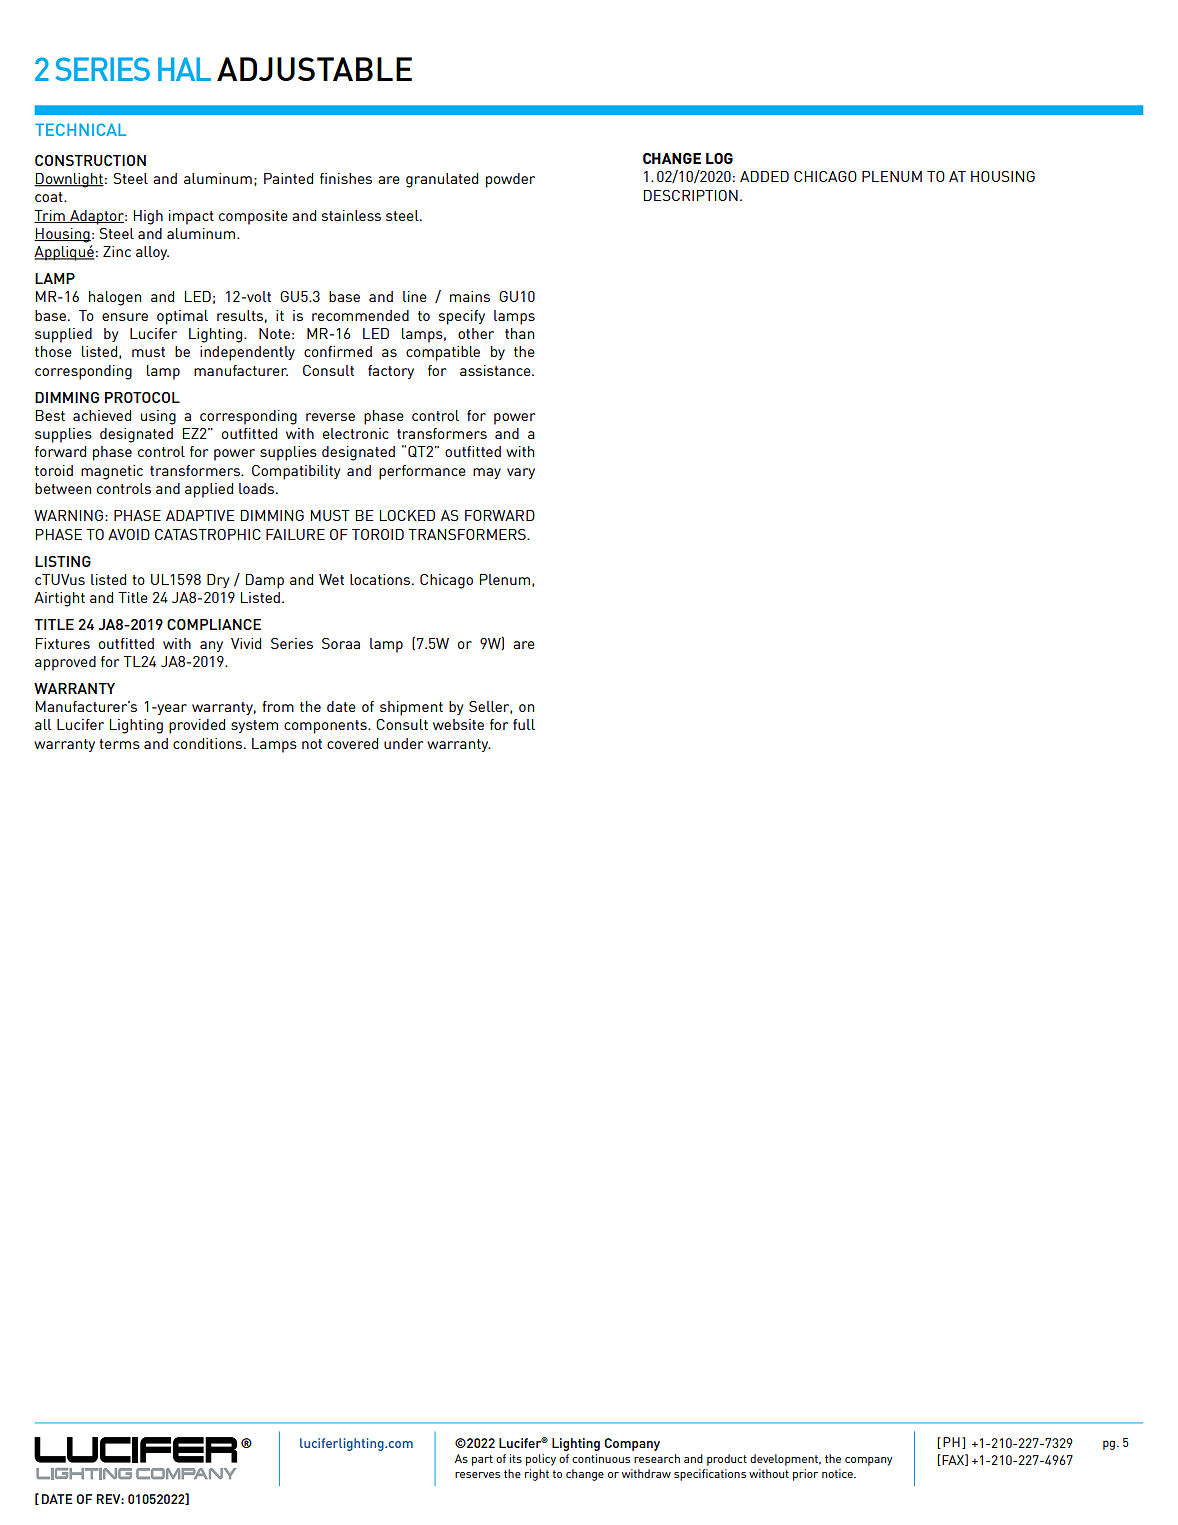  What do you see at coordinates (524, 724) in the image?
I see `full` at bounding box center [524, 724].
